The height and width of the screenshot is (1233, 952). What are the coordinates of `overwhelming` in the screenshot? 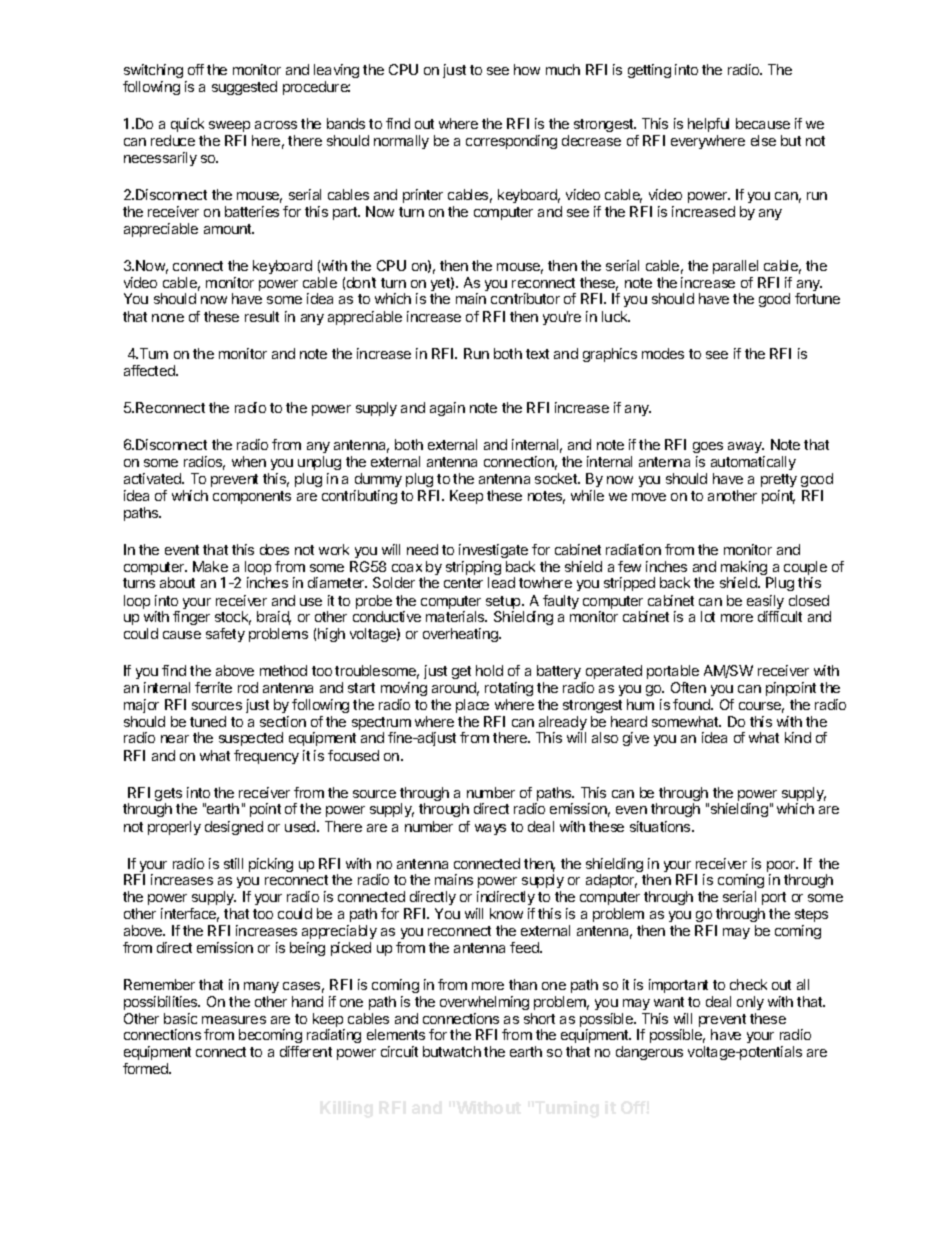 It's located at (484, 1003).
